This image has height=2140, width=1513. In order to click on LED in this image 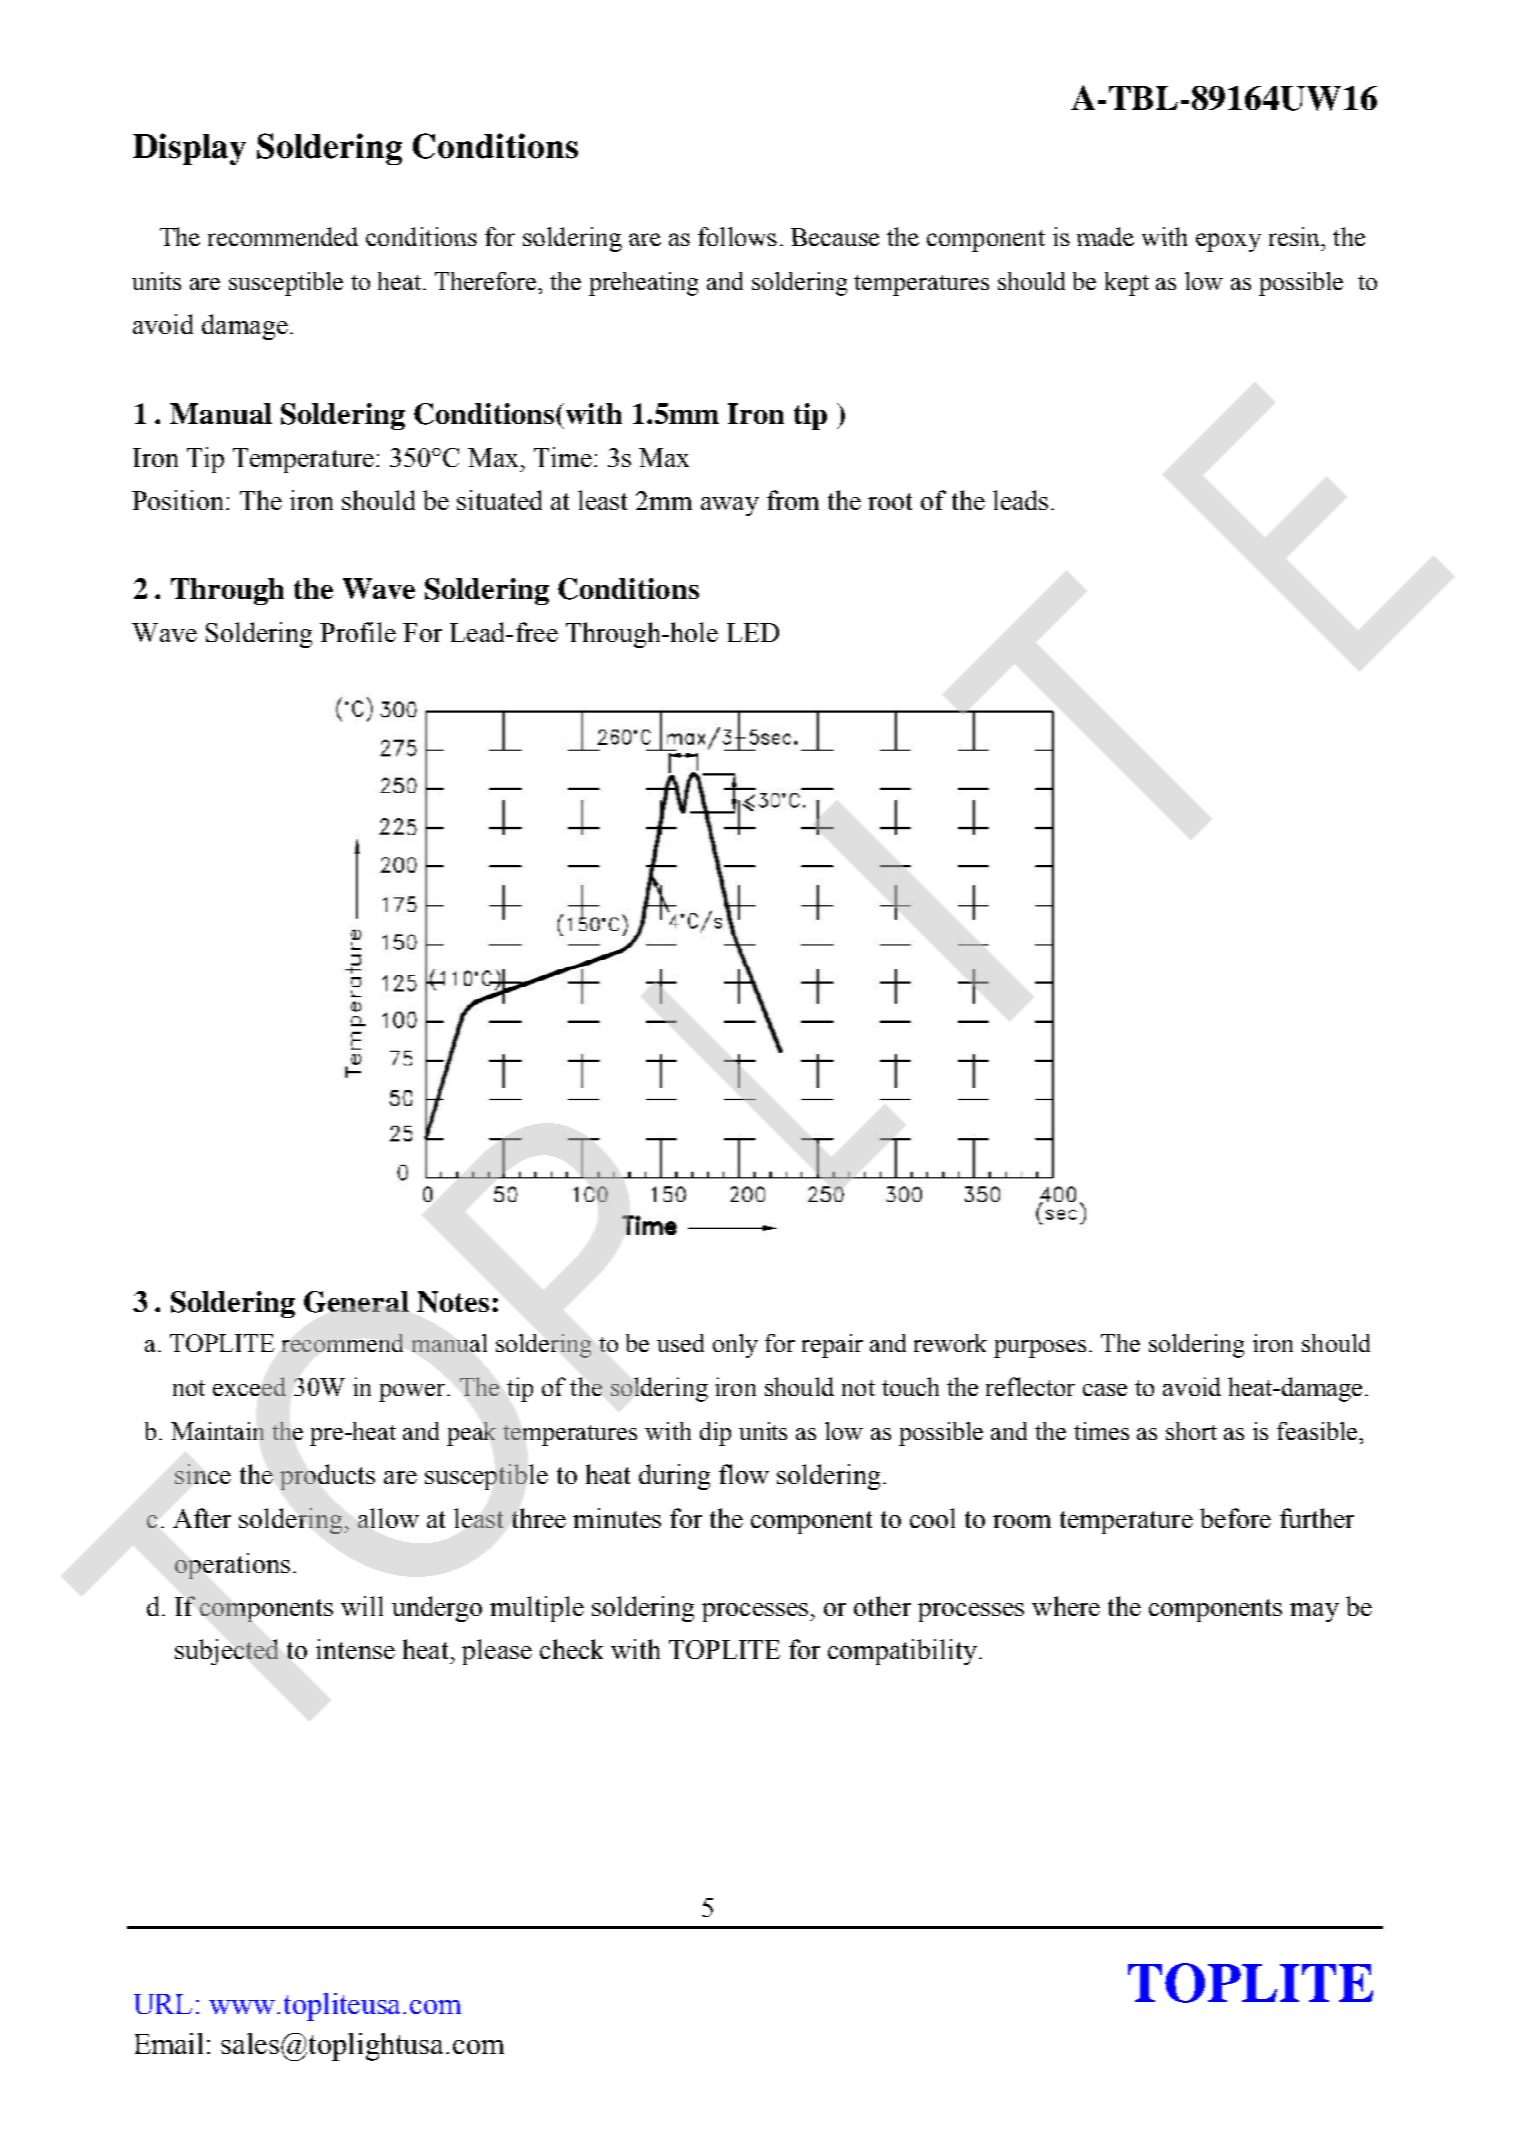, I will do `click(753, 632)`.
